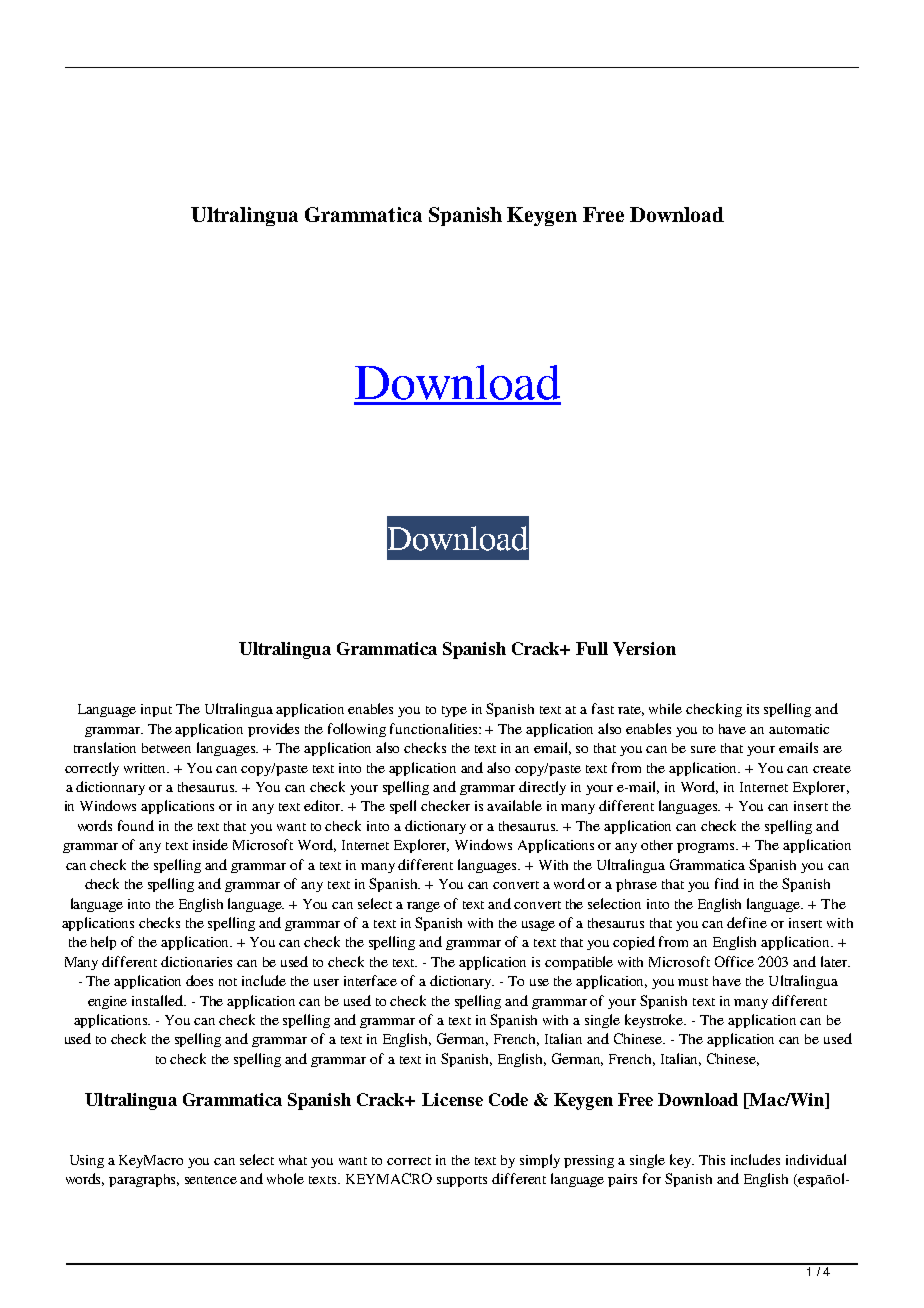 The image size is (924, 1308). I want to click on create, so click(832, 769).
